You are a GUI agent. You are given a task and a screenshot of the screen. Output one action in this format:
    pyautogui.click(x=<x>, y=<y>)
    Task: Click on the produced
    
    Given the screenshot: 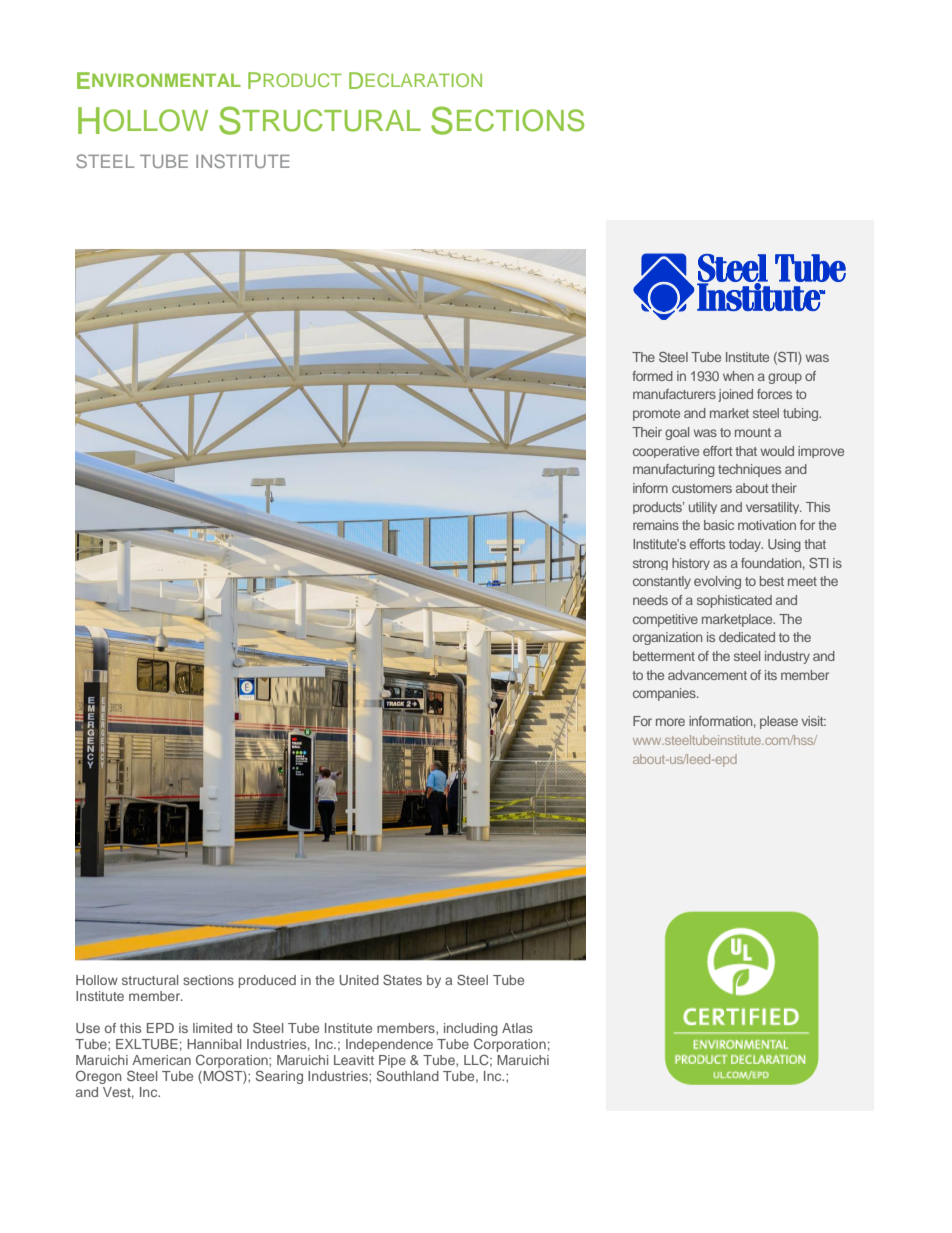 What is the action you would take?
    pyautogui.click(x=267, y=981)
